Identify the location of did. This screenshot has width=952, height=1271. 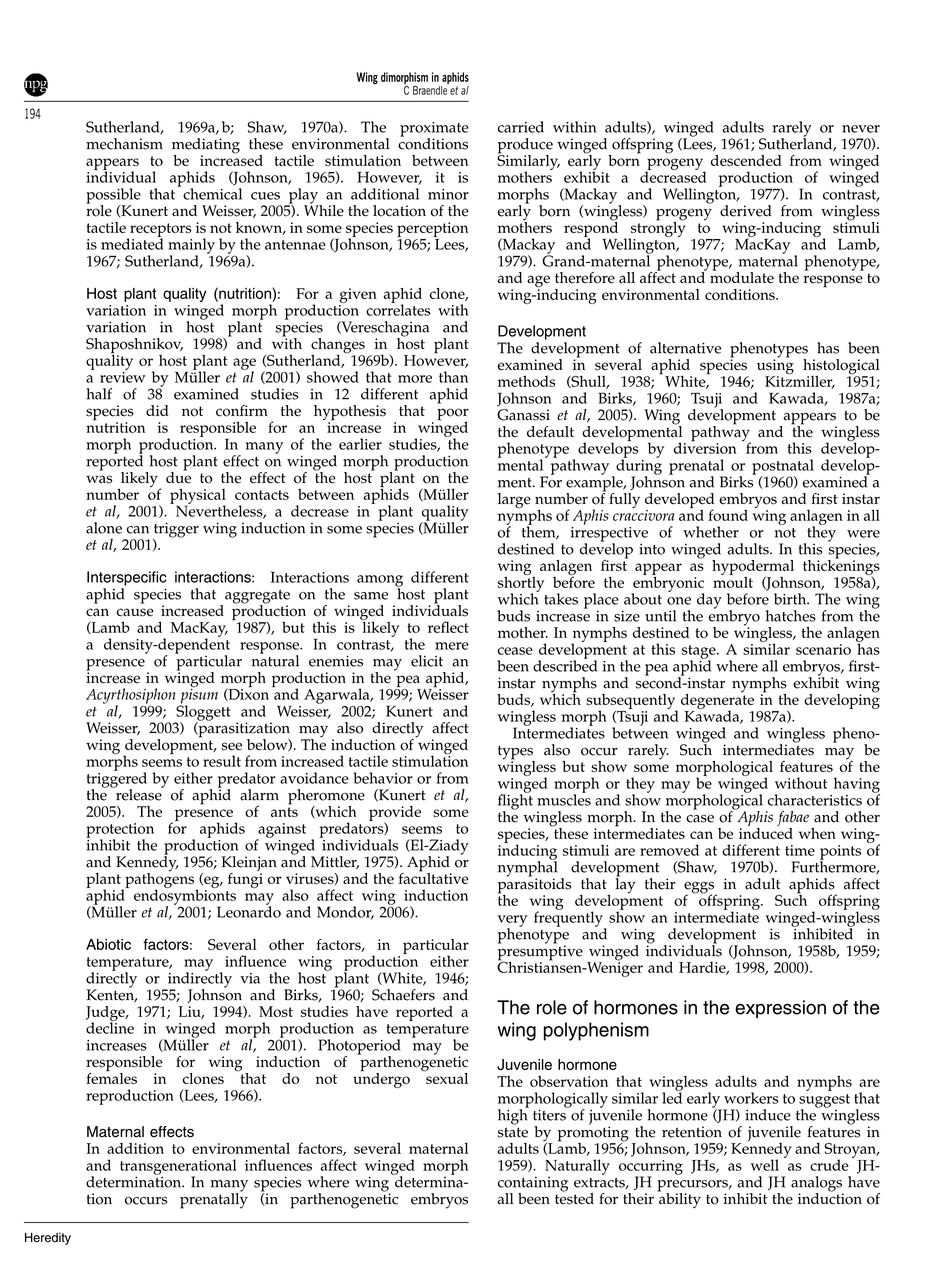
(157, 410).
